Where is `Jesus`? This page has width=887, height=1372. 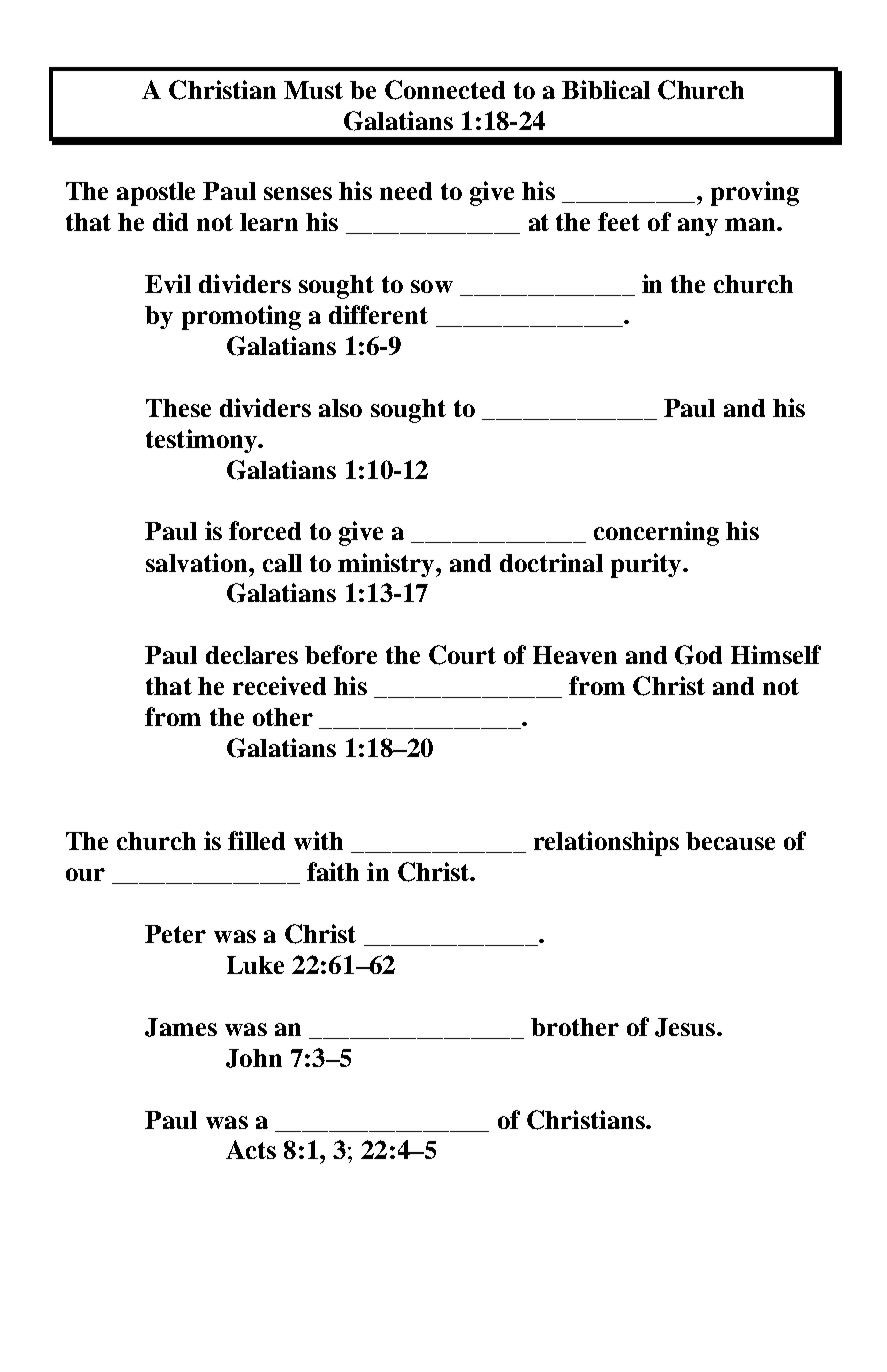
Jesus is located at coordinates (686, 1027).
